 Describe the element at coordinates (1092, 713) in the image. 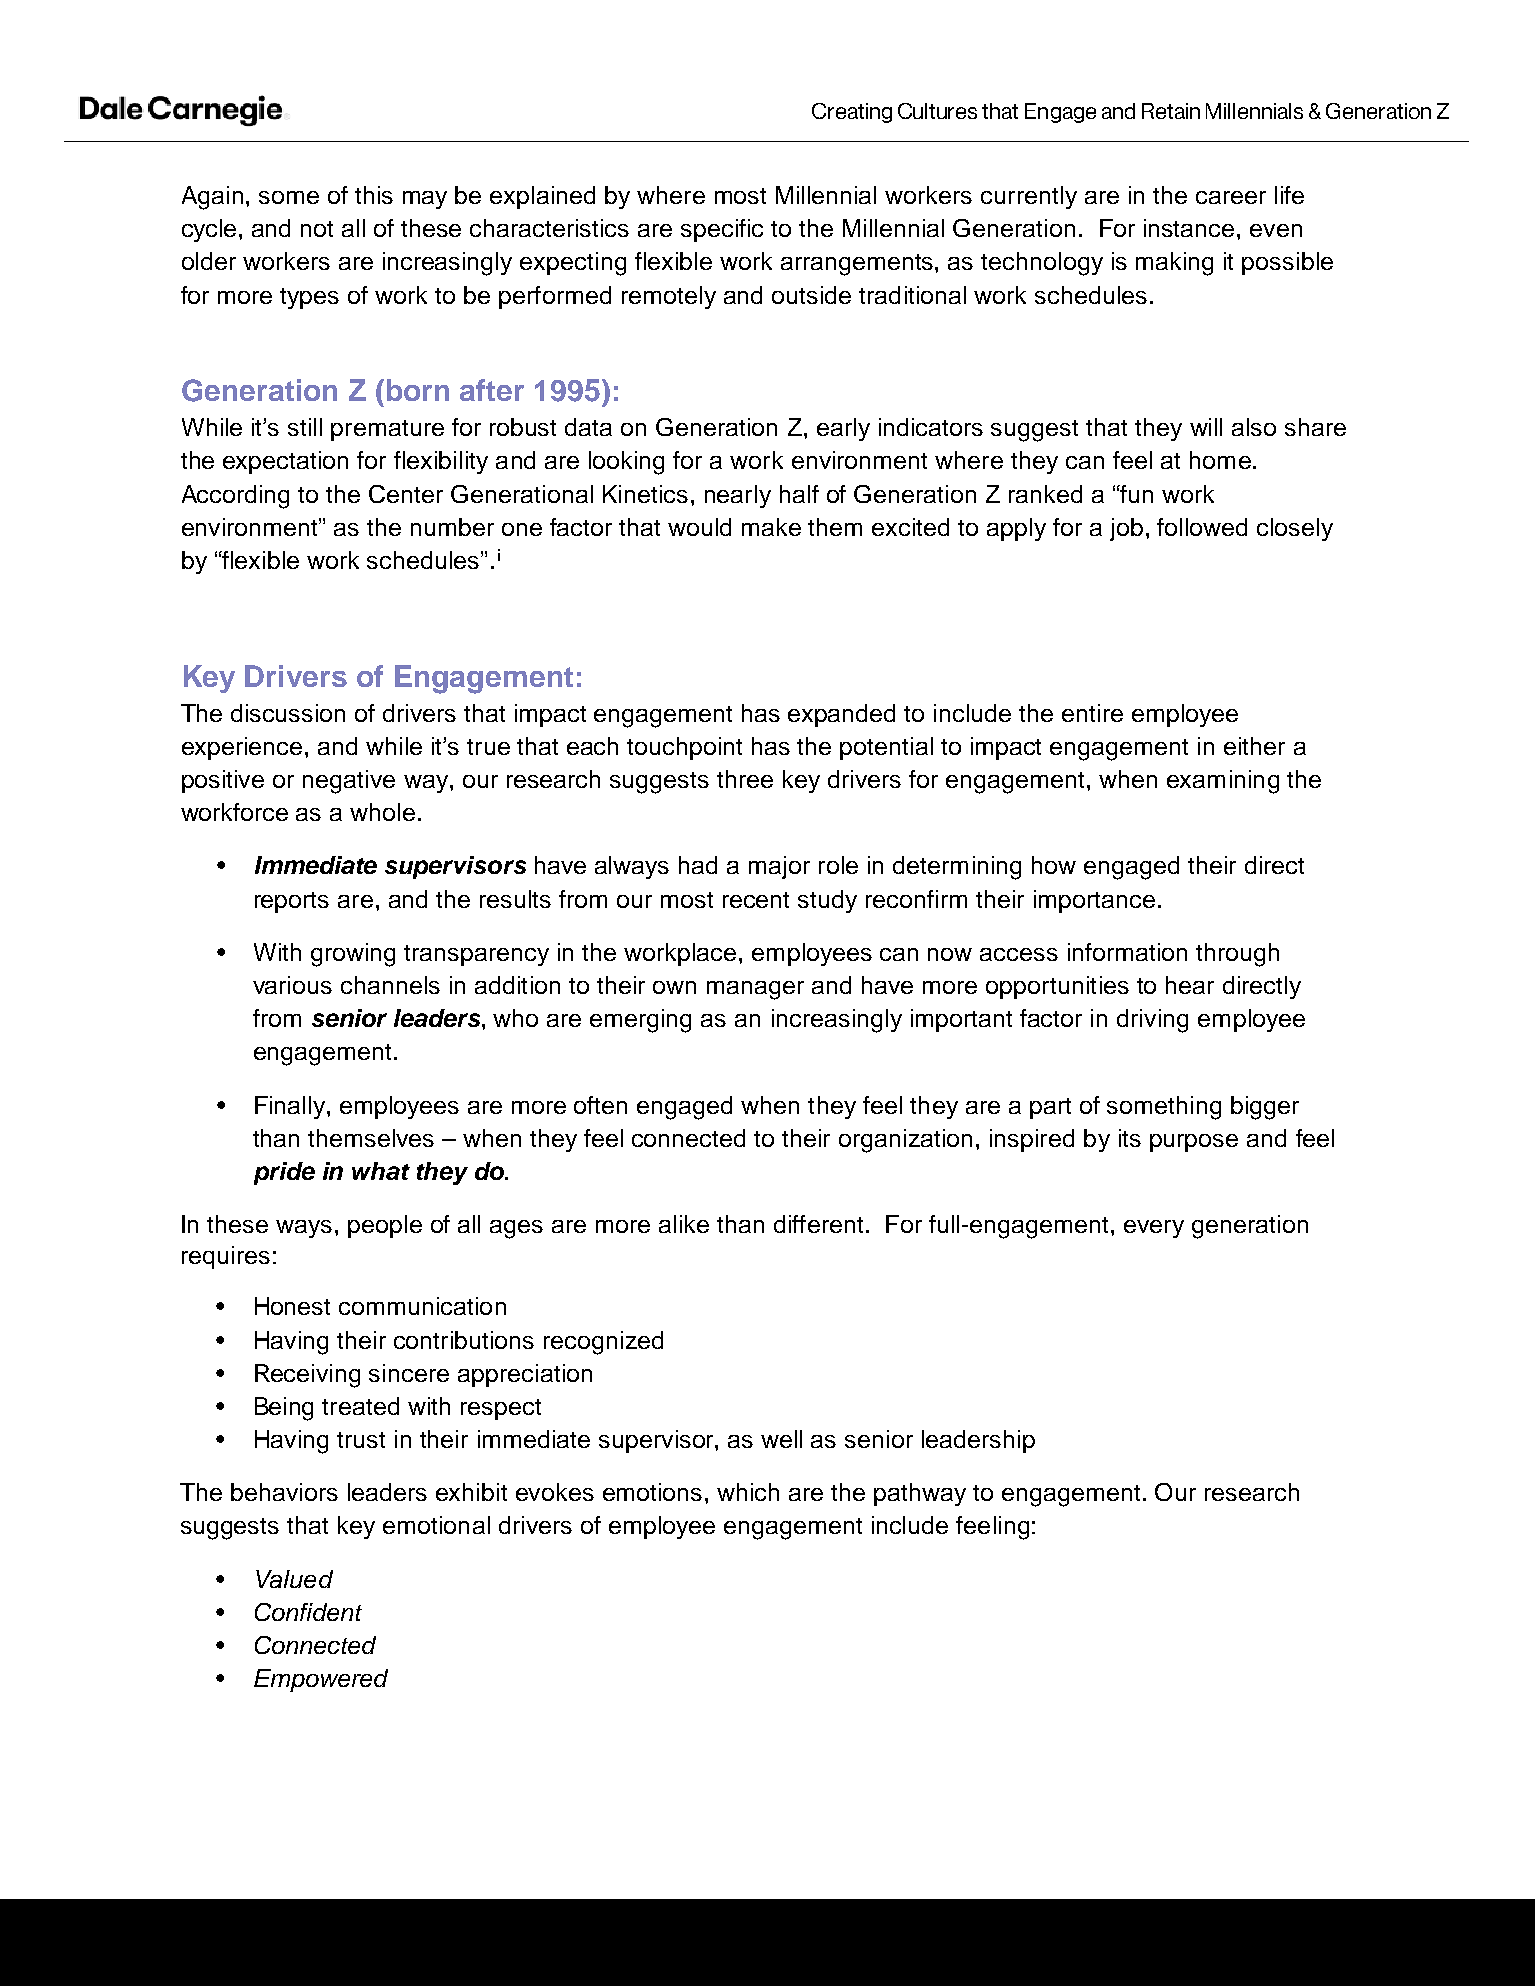

I see `entire` at that location.
